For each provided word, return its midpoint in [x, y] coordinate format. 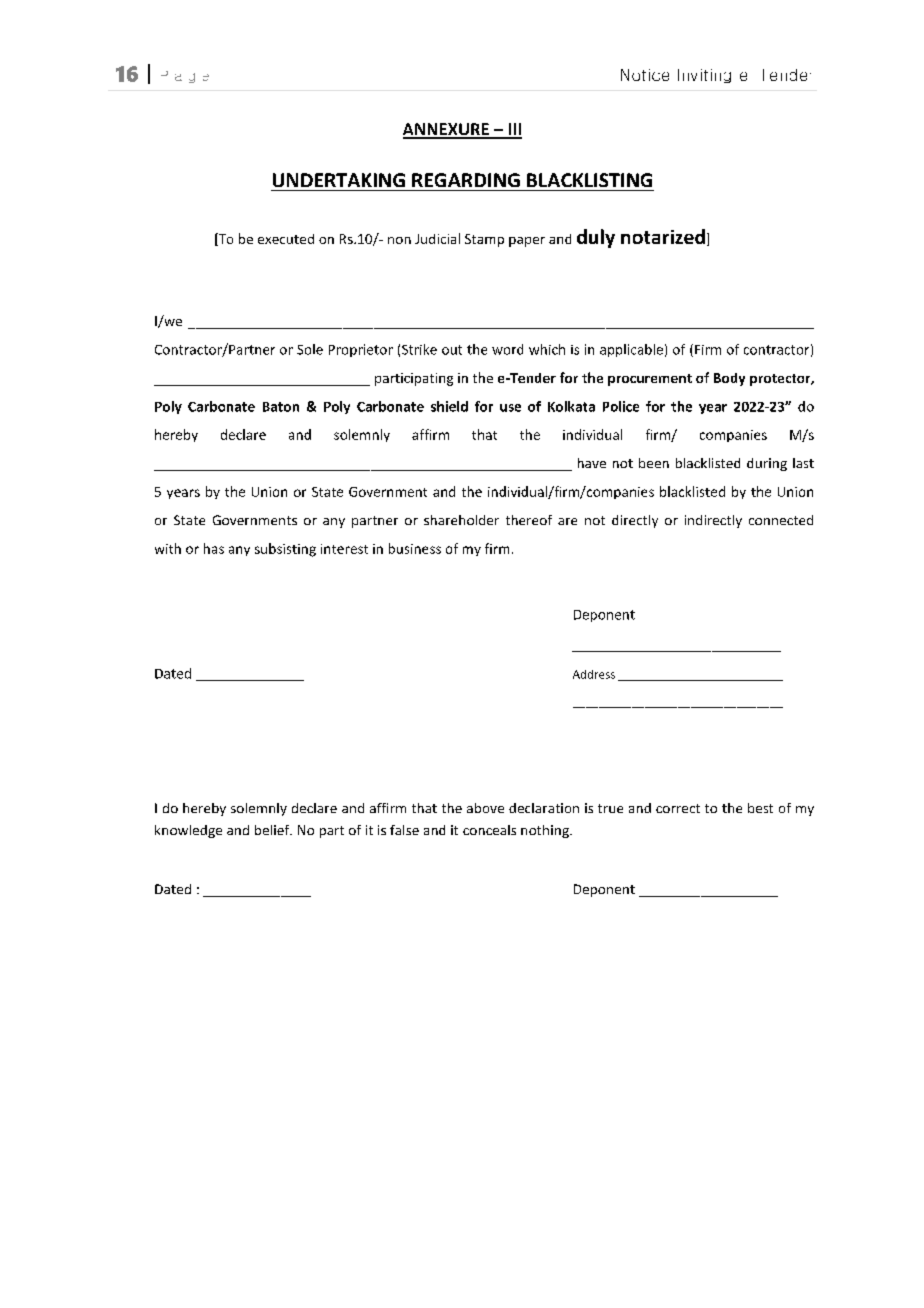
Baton [281, 407]
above [485, 808]
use [510, 408]
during [767, 464]
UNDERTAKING [339, 180]
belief [273, 830]
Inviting [704, 76]
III [514, 130]
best [760, 808]
